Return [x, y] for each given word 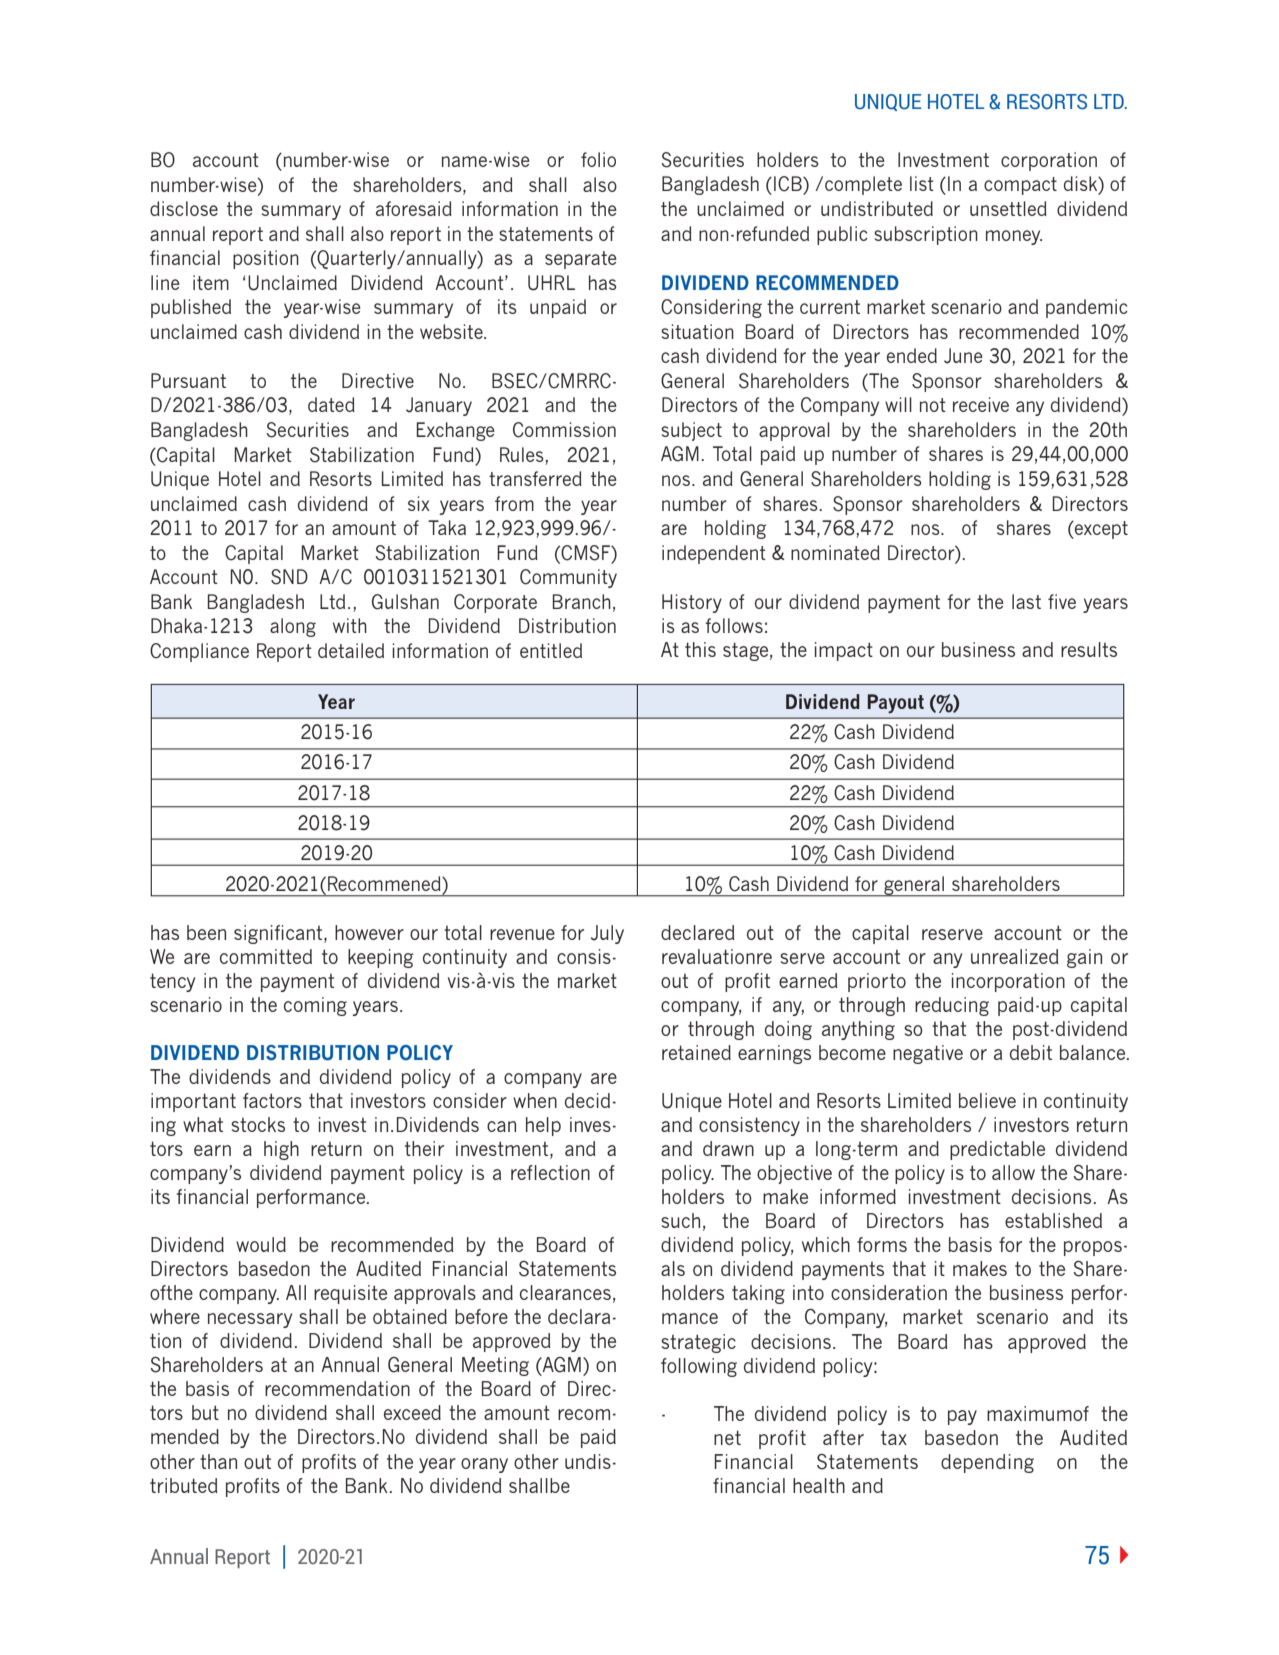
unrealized [1014, 956]
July [607, 934]
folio [598, 159]
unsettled [1008, 208]
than [218, 1461]
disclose [184, 208]
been [206, 932]
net [727, 1437]
